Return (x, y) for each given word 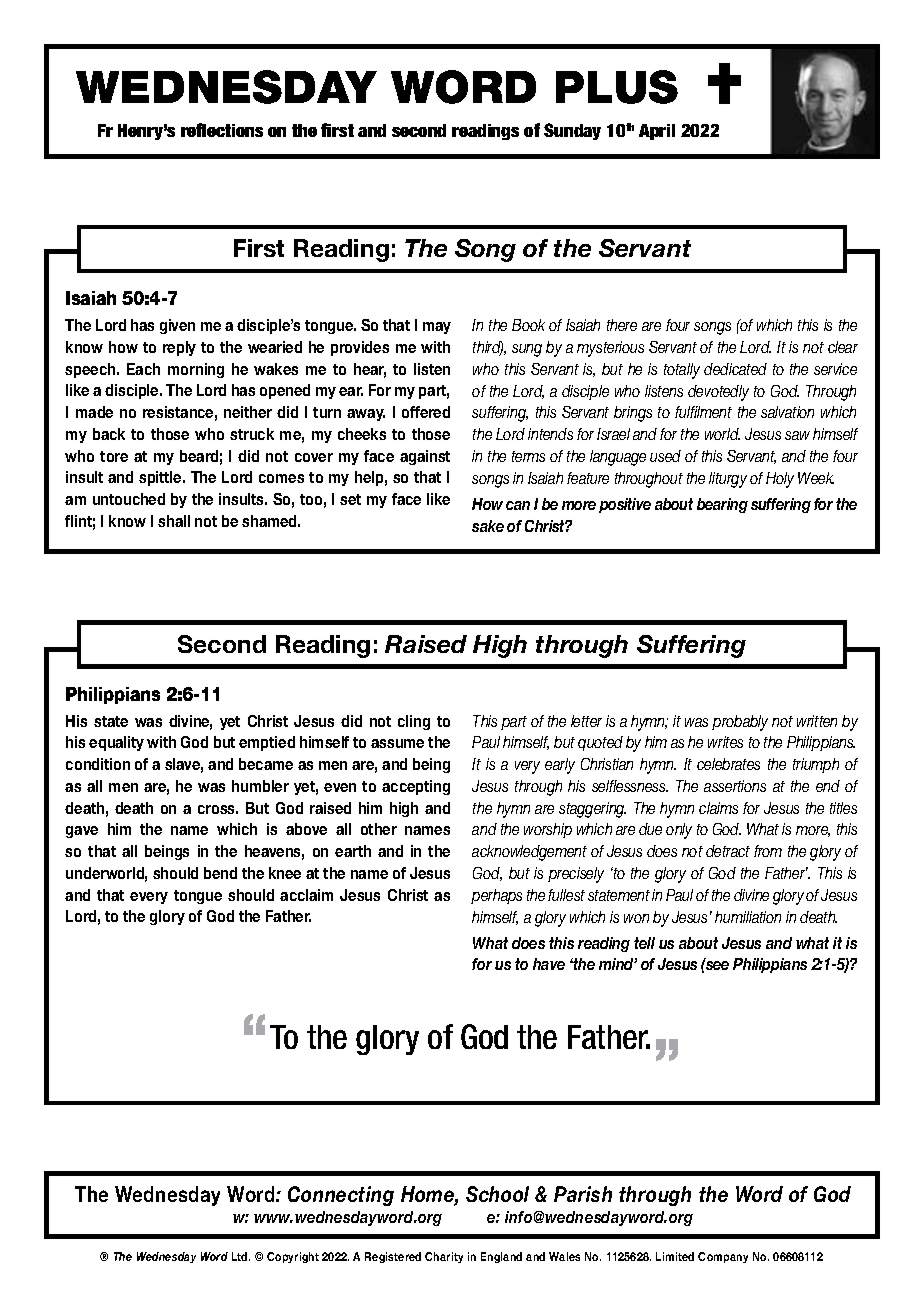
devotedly (718, 393)
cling (414, 722)
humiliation (748, 917)
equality (116, 743)
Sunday (572, 131)
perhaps (496, 896)
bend (220, 873)
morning (196, 370)
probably (740, 723)
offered (426, 412)
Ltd (241, 1256)
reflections (222, 130)
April (657, 132)
